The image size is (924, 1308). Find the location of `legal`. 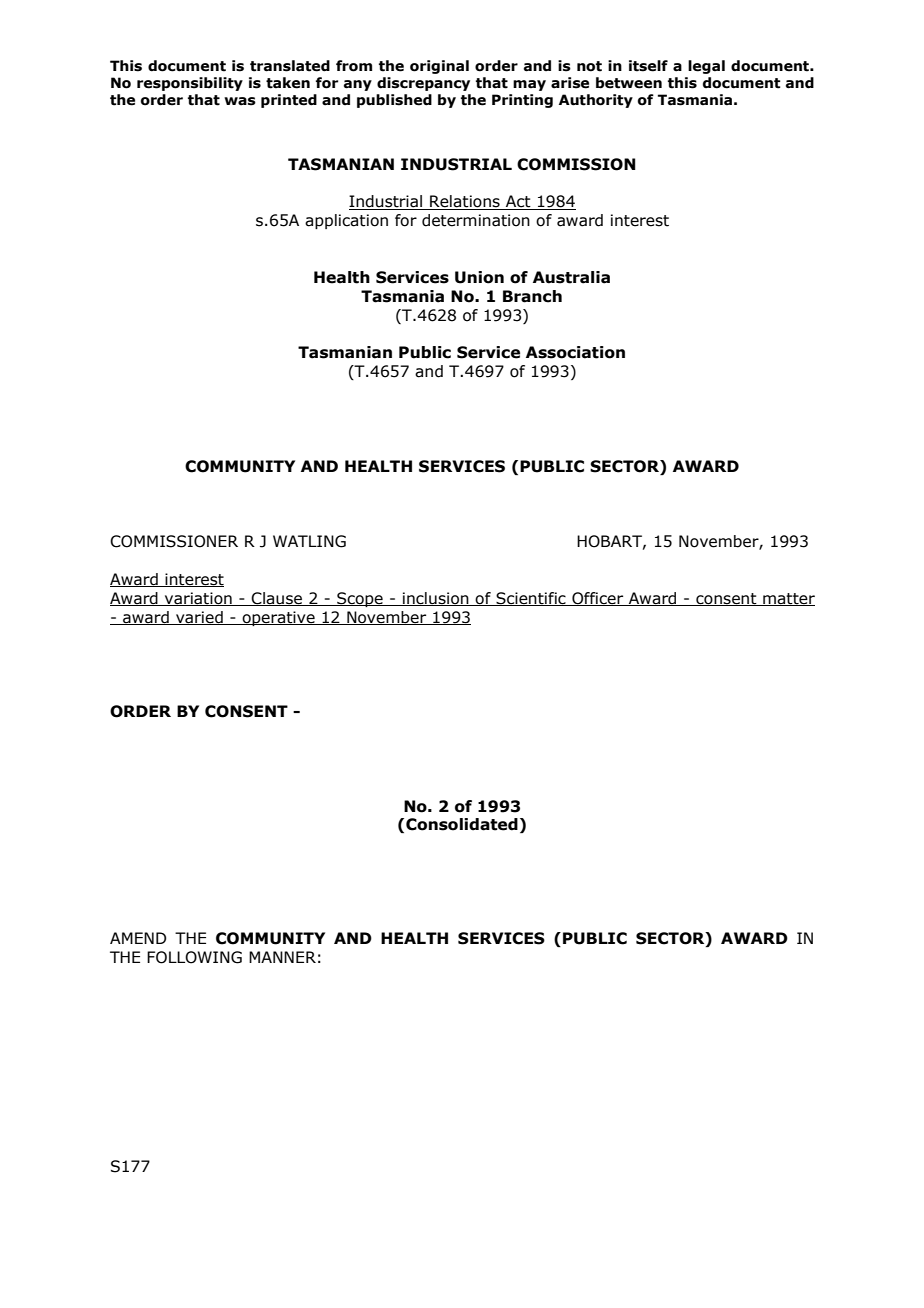

legal is located at coordinates (706, 67).
